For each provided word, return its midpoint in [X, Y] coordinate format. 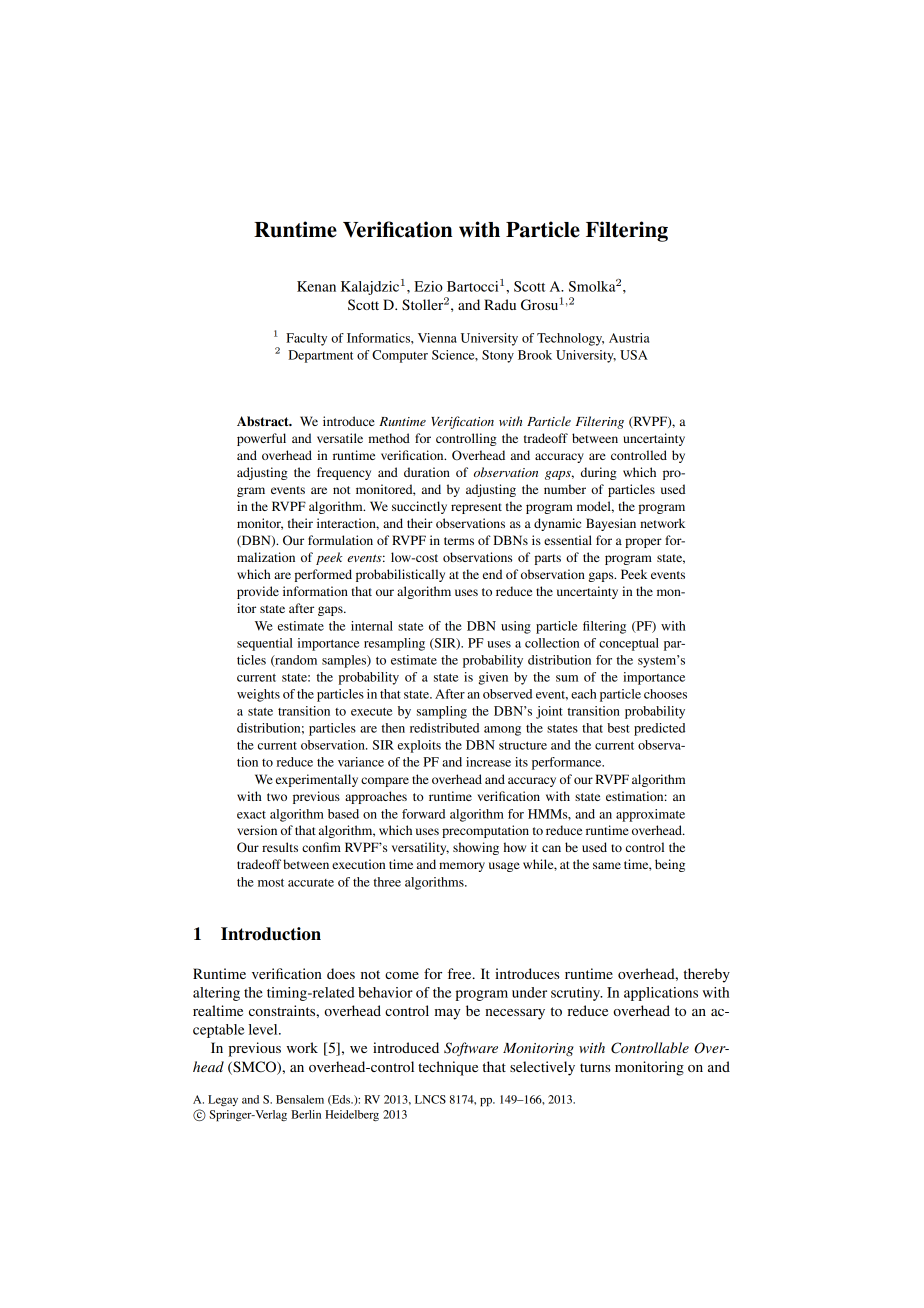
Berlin [306, 1114]
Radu [500, 304]
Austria [629, 338]
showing [476, 848]
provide [258, 592]
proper [643, 543]
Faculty [306, 339]
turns [595, 1067]
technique [448, 1068]
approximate [650, 815]
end [492, 574]
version [257, 830]
